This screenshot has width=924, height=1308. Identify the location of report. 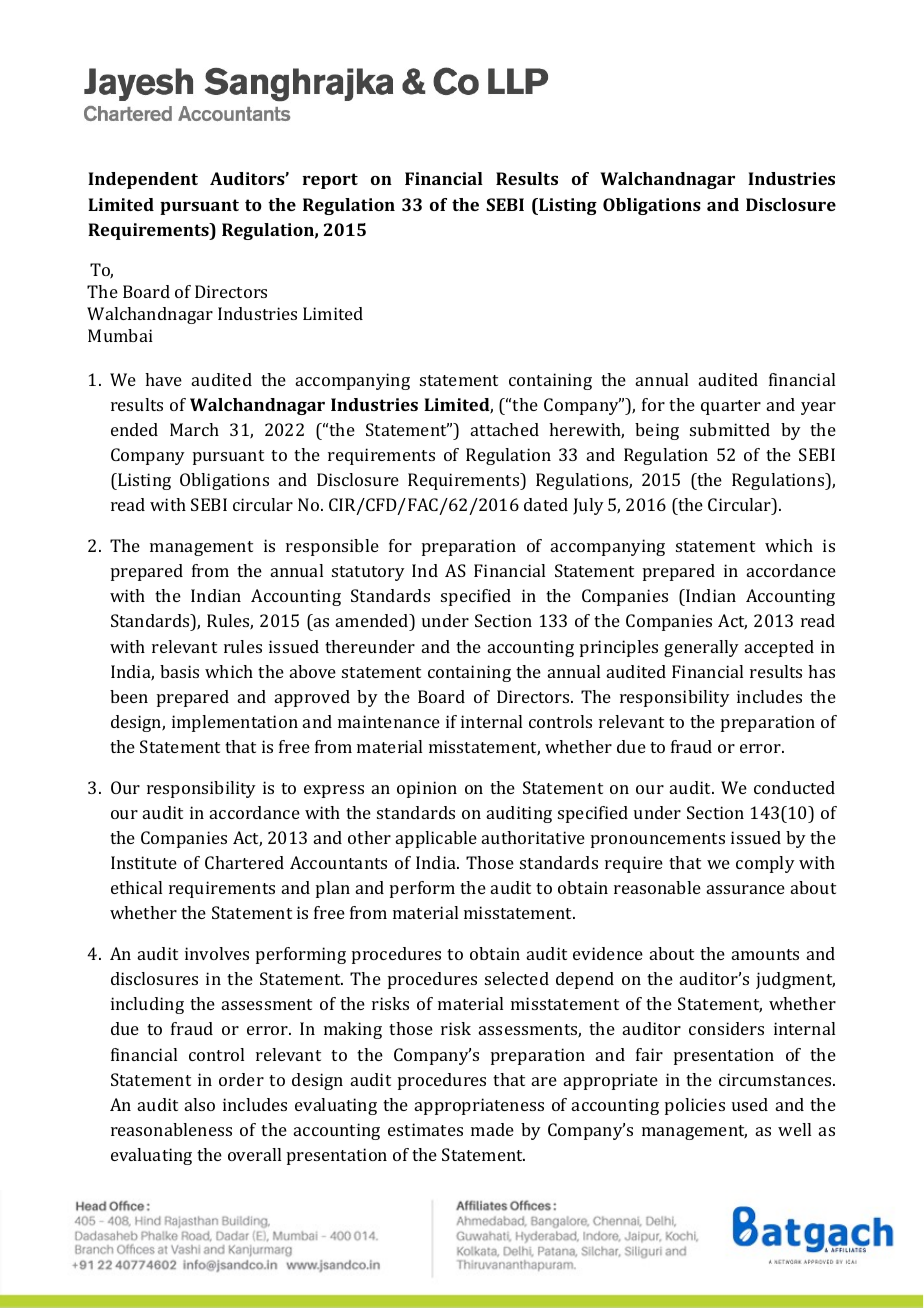
(330, 181).
